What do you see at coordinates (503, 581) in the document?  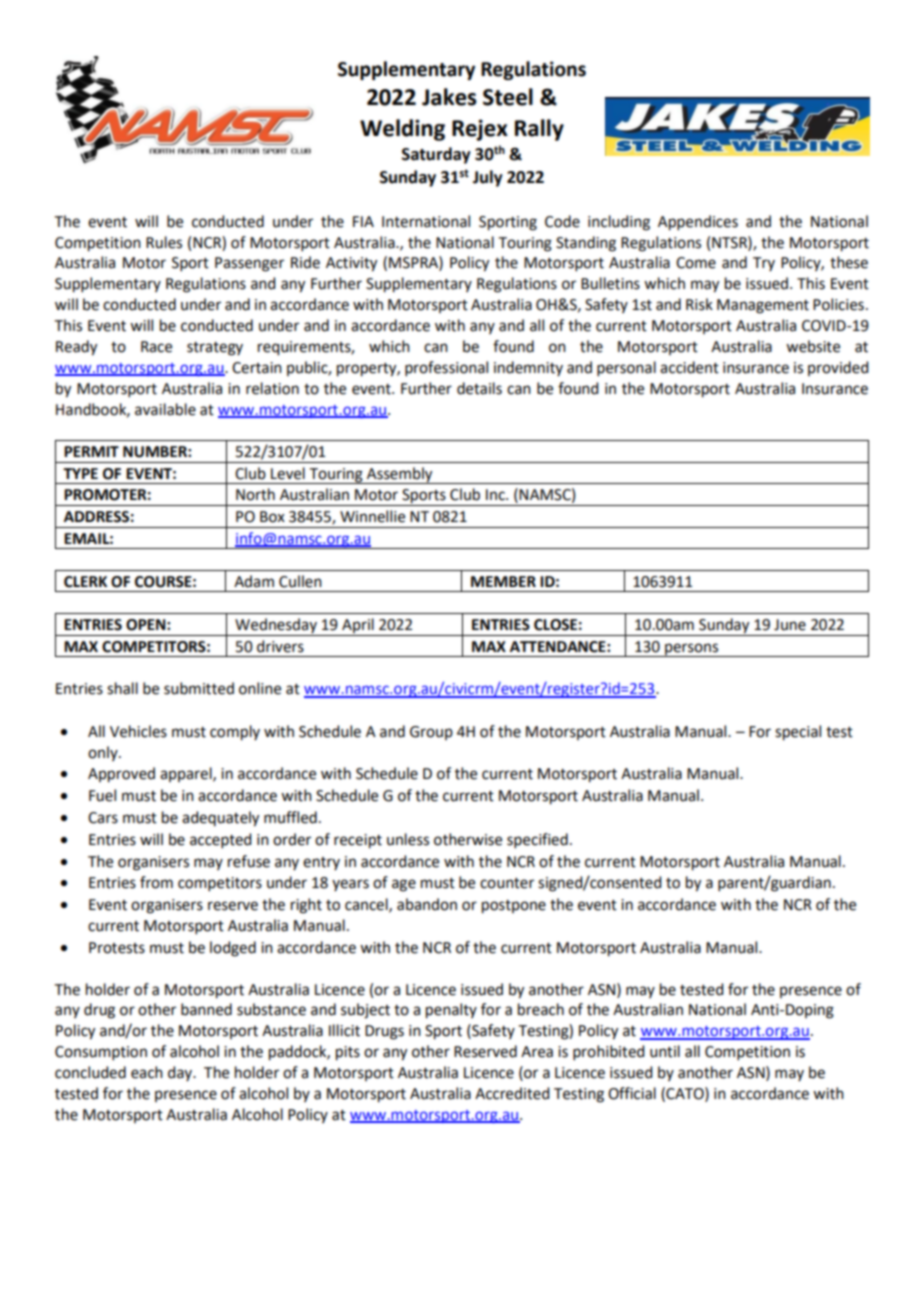 I see `MEMBER` at bounding box center [503, 581].
